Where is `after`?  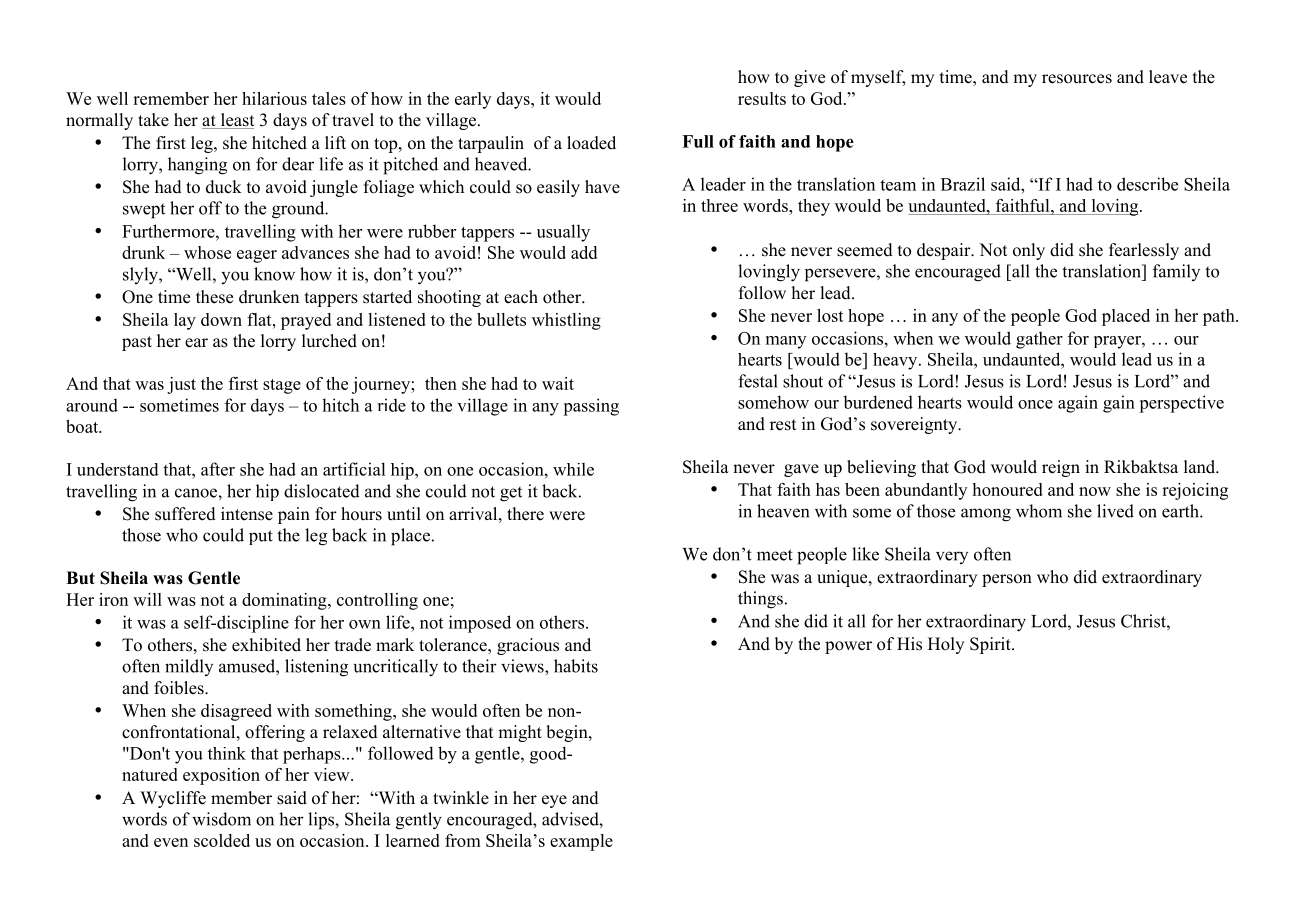 after is located at coordinates (218, 469).
